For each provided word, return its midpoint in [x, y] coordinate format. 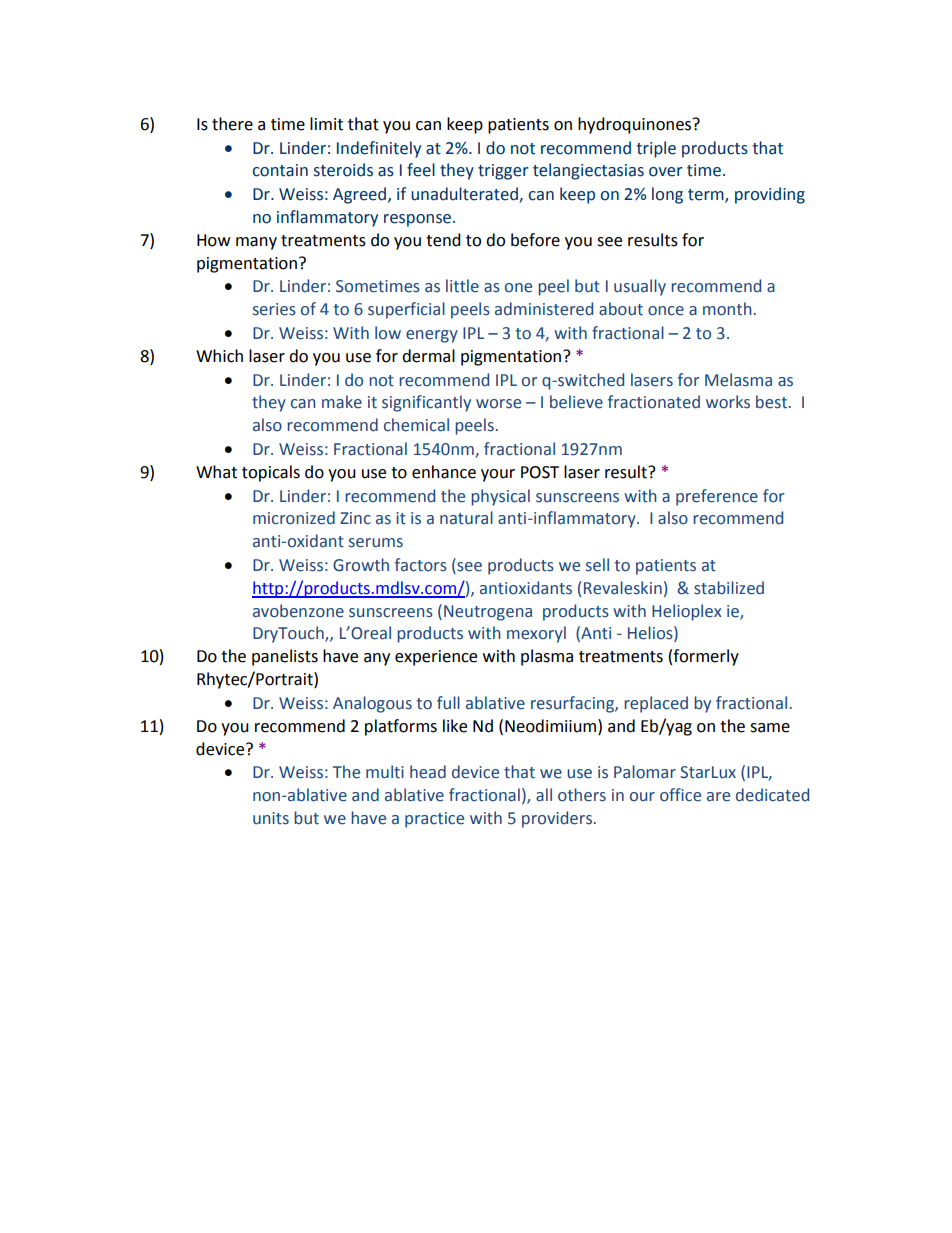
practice [434, 820]
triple [656, 149]
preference [717, 497]
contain [280, 170]
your [498, 475]
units [271, 818]
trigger [503, 172]
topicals [271, 473]
